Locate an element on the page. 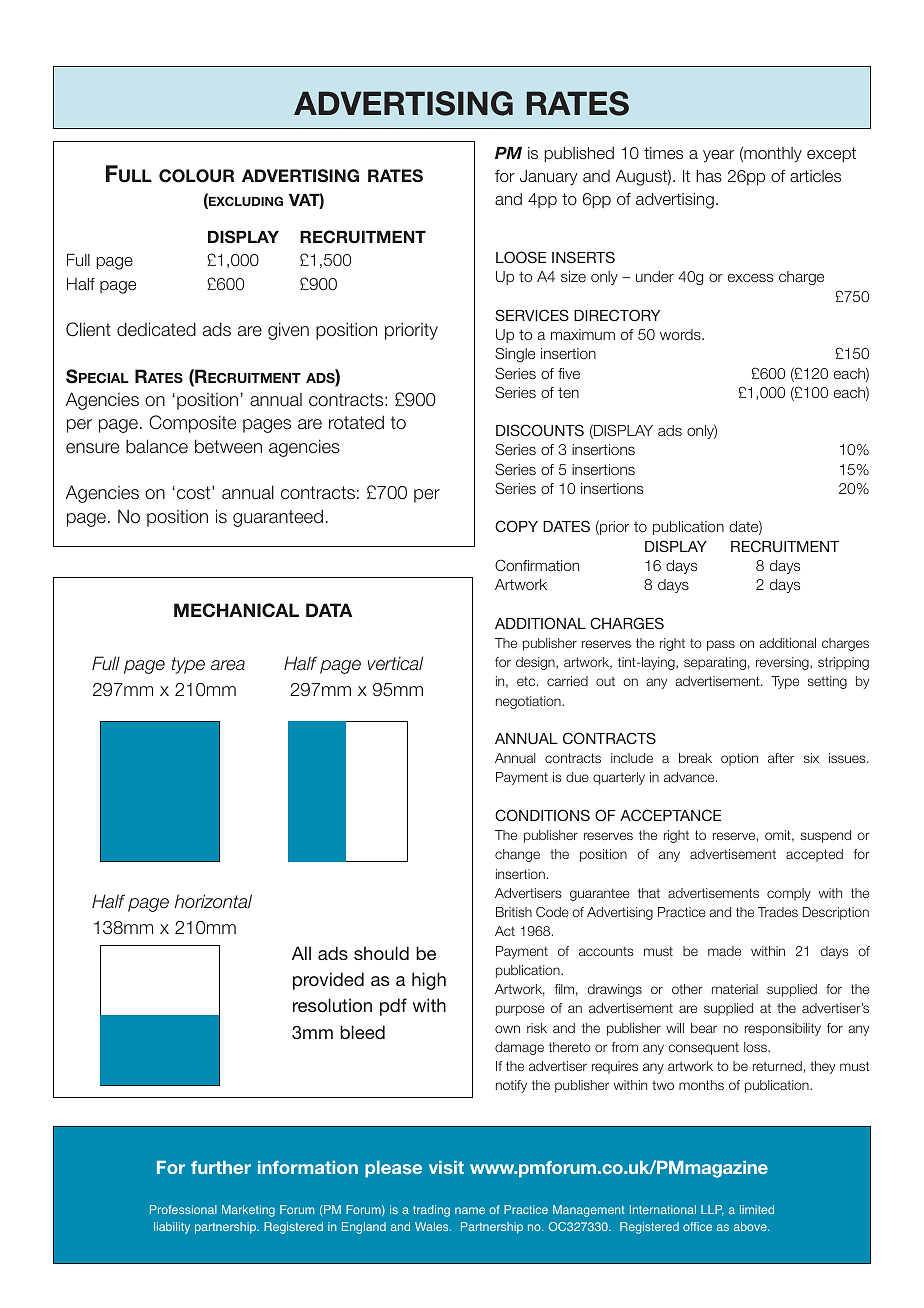  reversing is located at coordinates (783, 663).
